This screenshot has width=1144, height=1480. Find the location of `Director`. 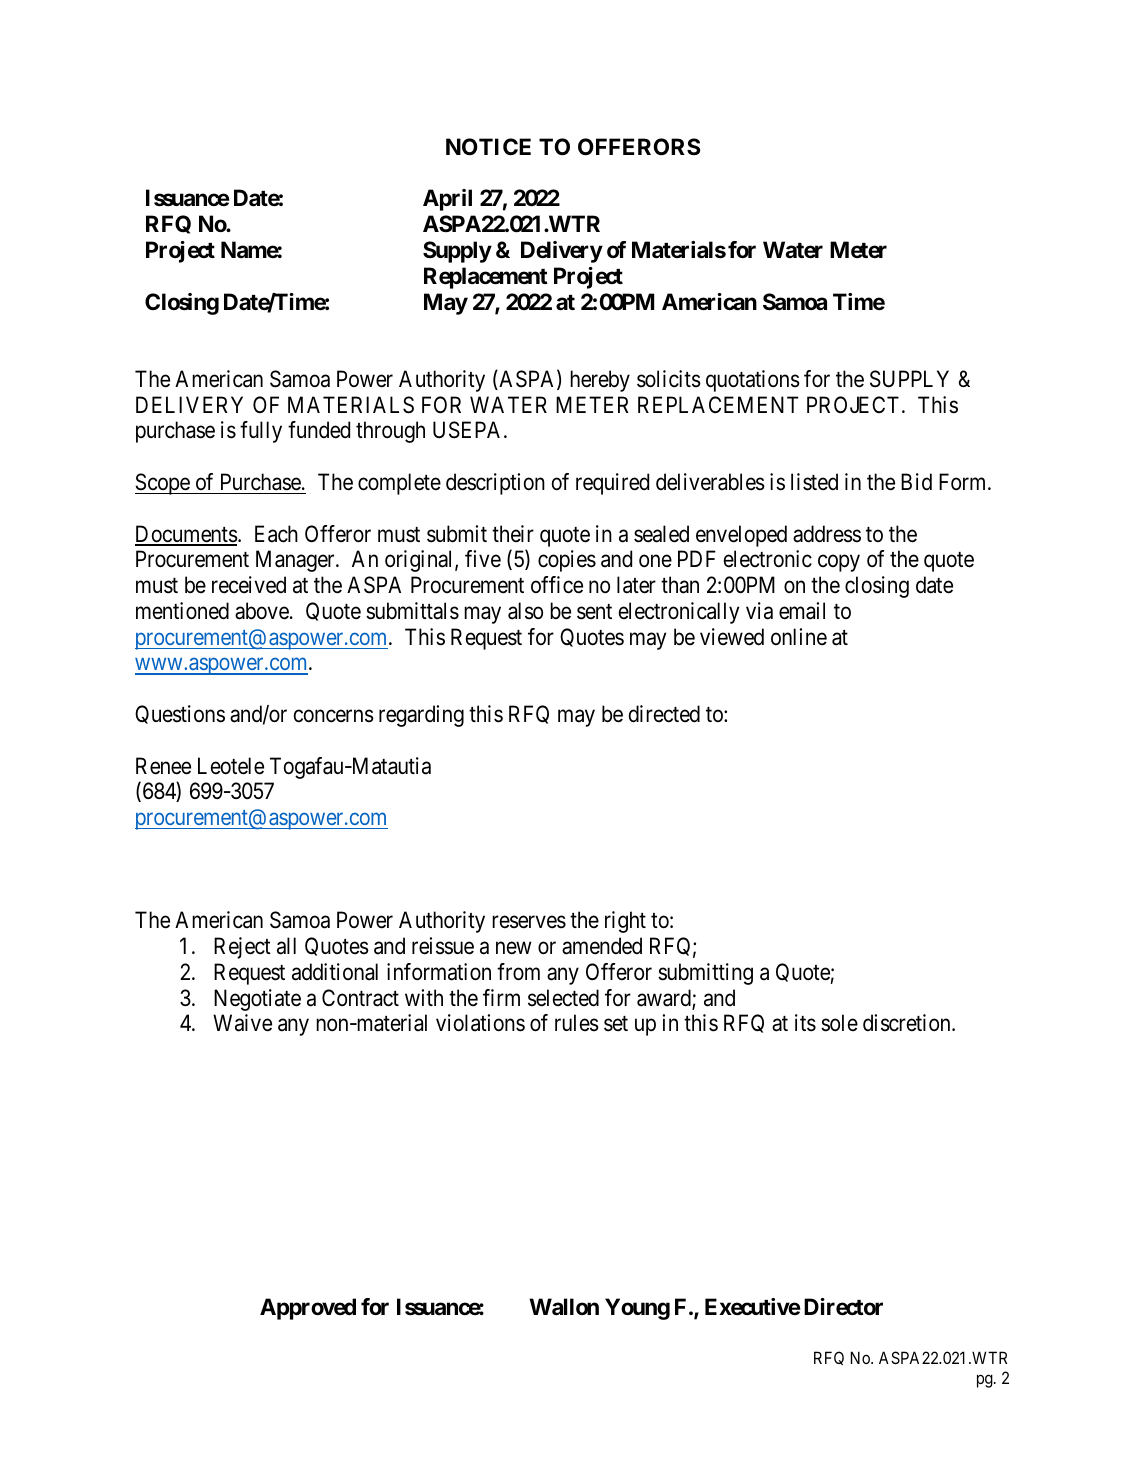

Director is located at coordinates (843, 1307).
